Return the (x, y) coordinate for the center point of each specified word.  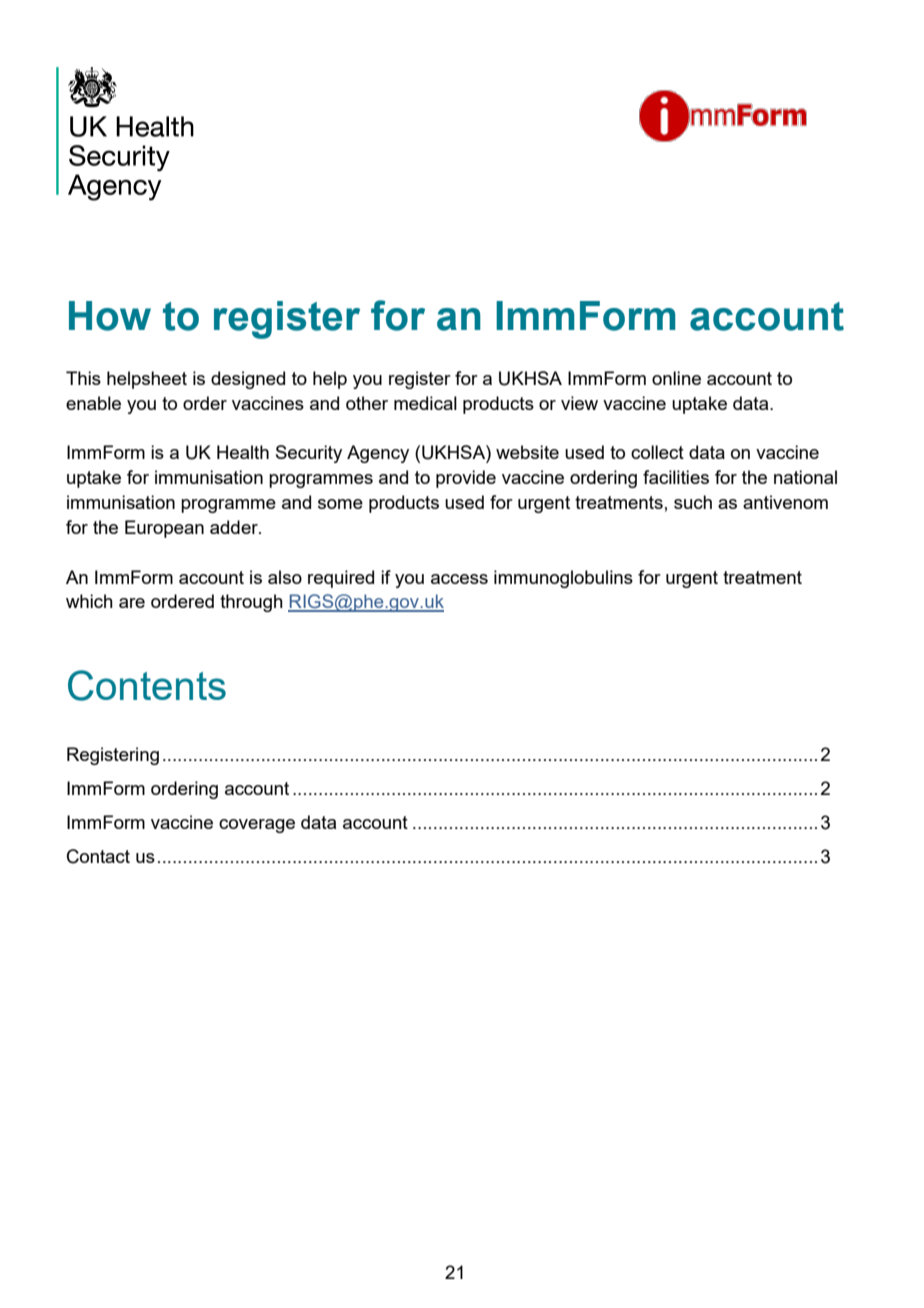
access (459, 579)
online (676, 378)
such (693, 502)
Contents (147, 685)
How (110, 316)
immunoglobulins (563, 579)
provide (466, 479)
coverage (257, 826)
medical (425, 403)
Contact (98, 856)
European (164, 529)
